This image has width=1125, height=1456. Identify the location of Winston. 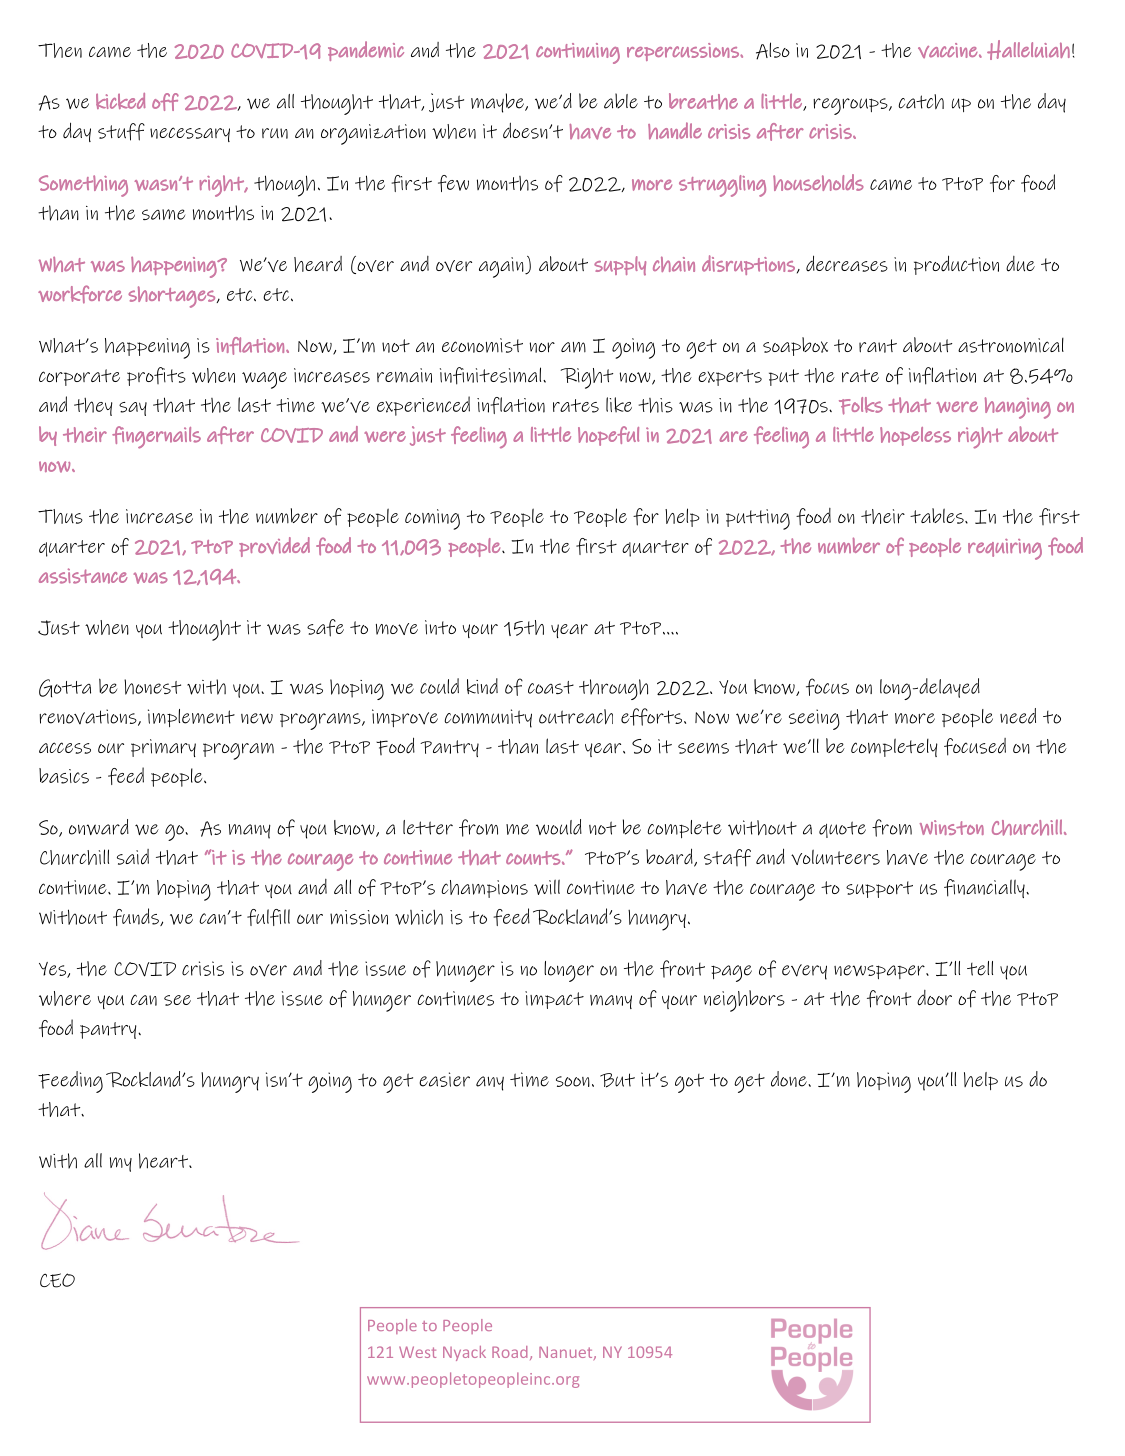
(952, 827).
